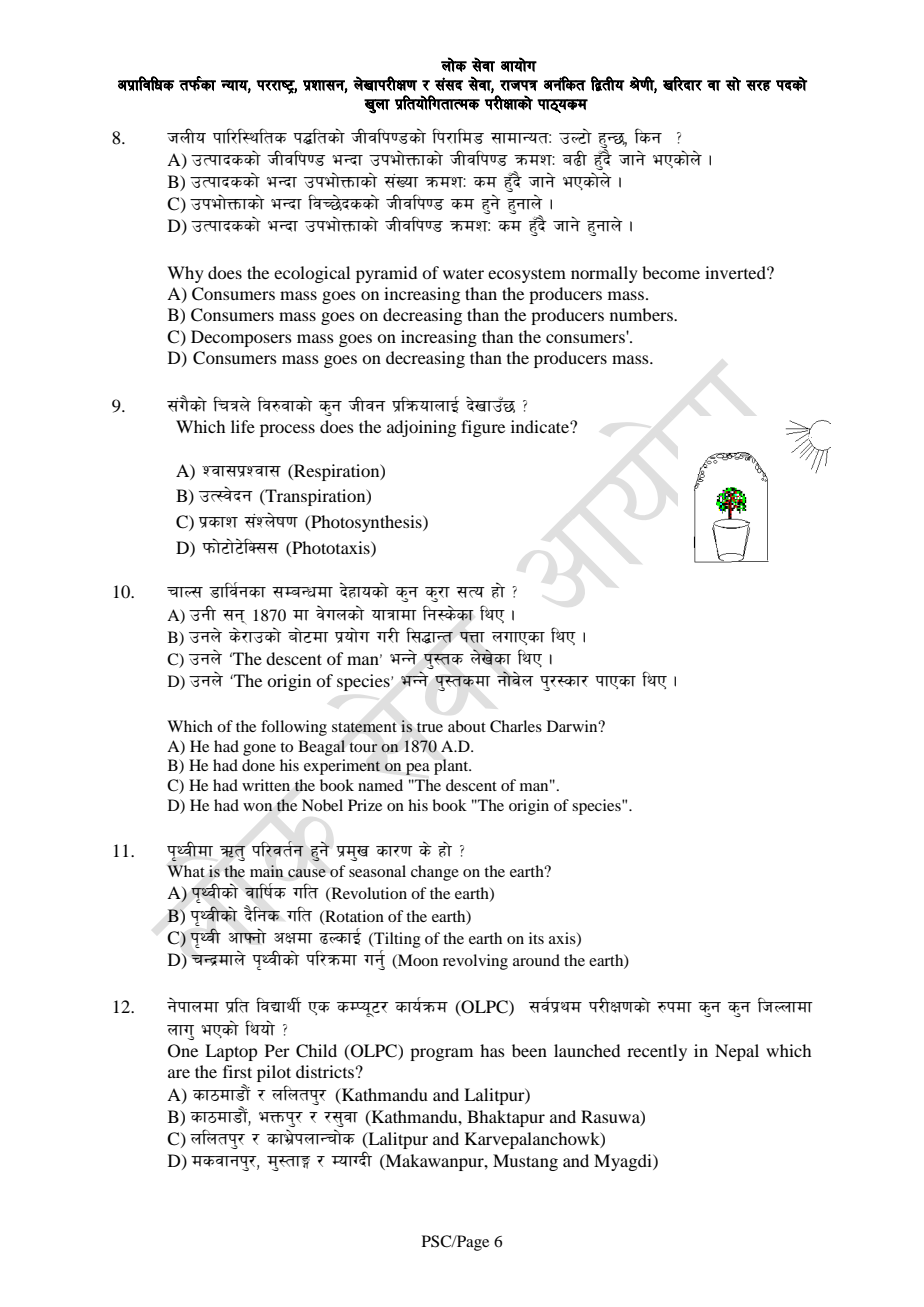 The height and width of the document is (1307, 924). What do you see at coordinates (237, 1071) in the document?
I see `first` at bounding box center [237, 1071].
